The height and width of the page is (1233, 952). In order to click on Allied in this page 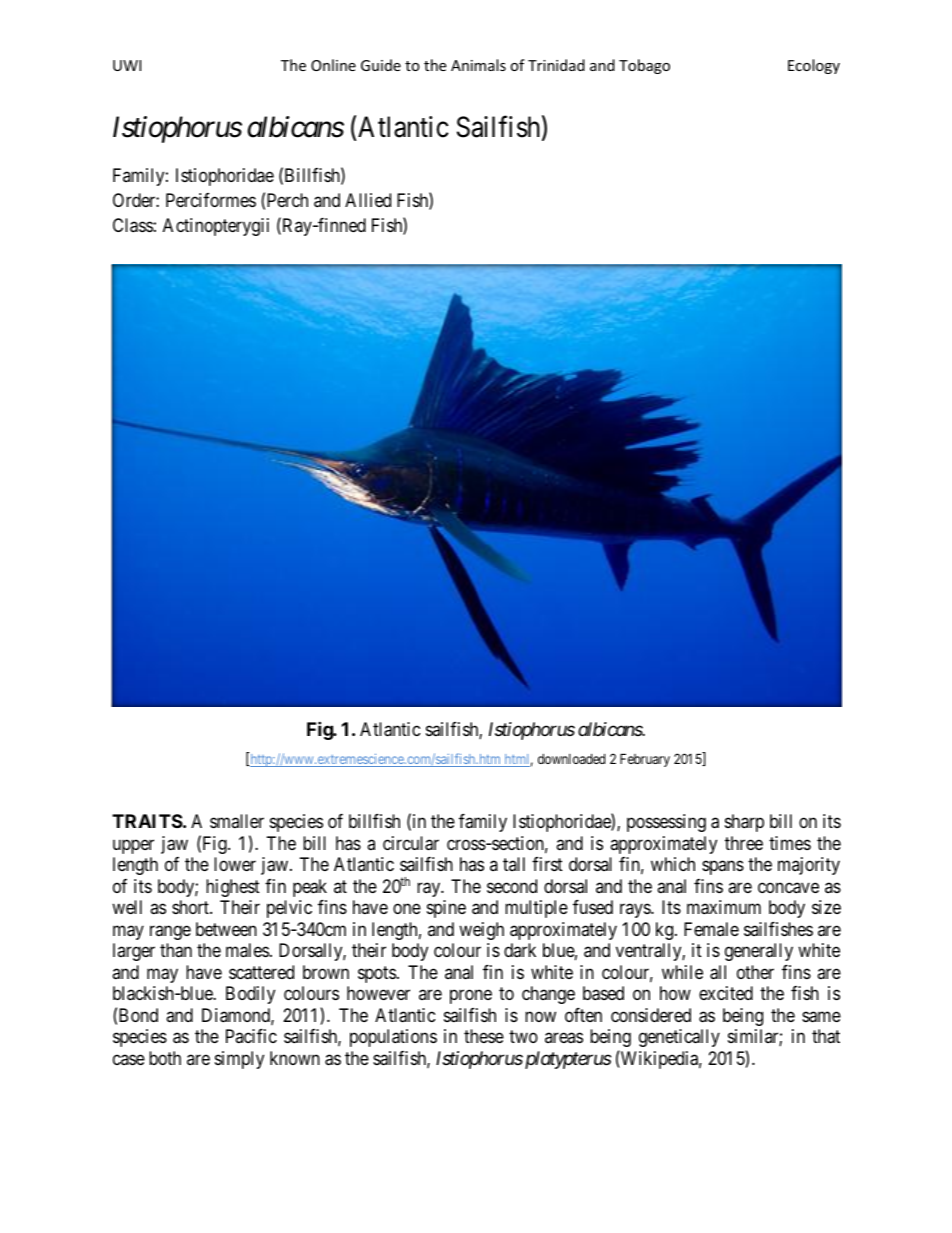, I will do `click(368, 200)`.
